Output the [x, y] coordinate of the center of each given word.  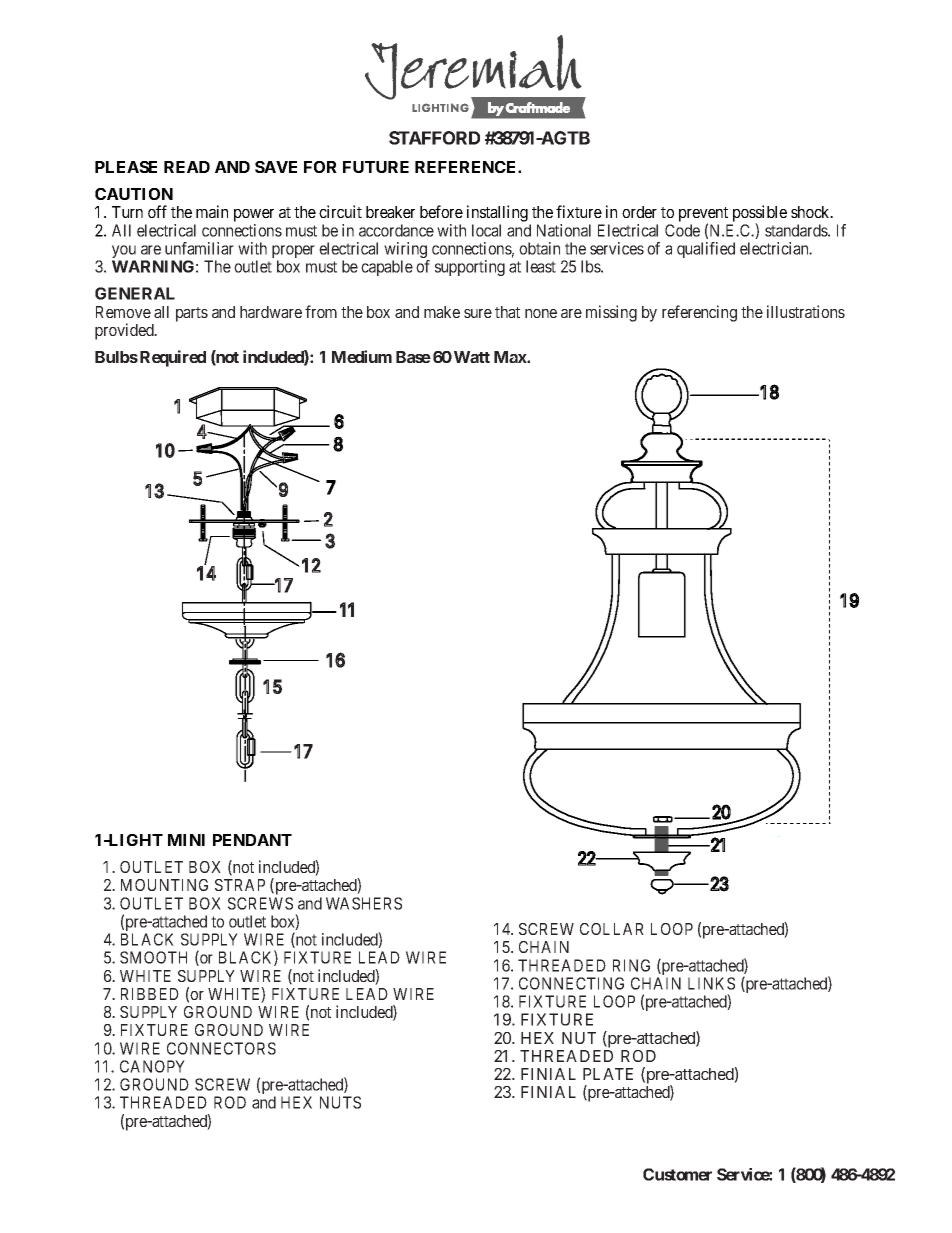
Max [511, 357]
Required [173, 358]
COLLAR [612, 929]
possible [758, 215]
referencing [699, 313]
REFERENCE [467, 167]
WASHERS [364, 903]
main [212, 211]
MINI [186, 840]
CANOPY [152, 1066]
